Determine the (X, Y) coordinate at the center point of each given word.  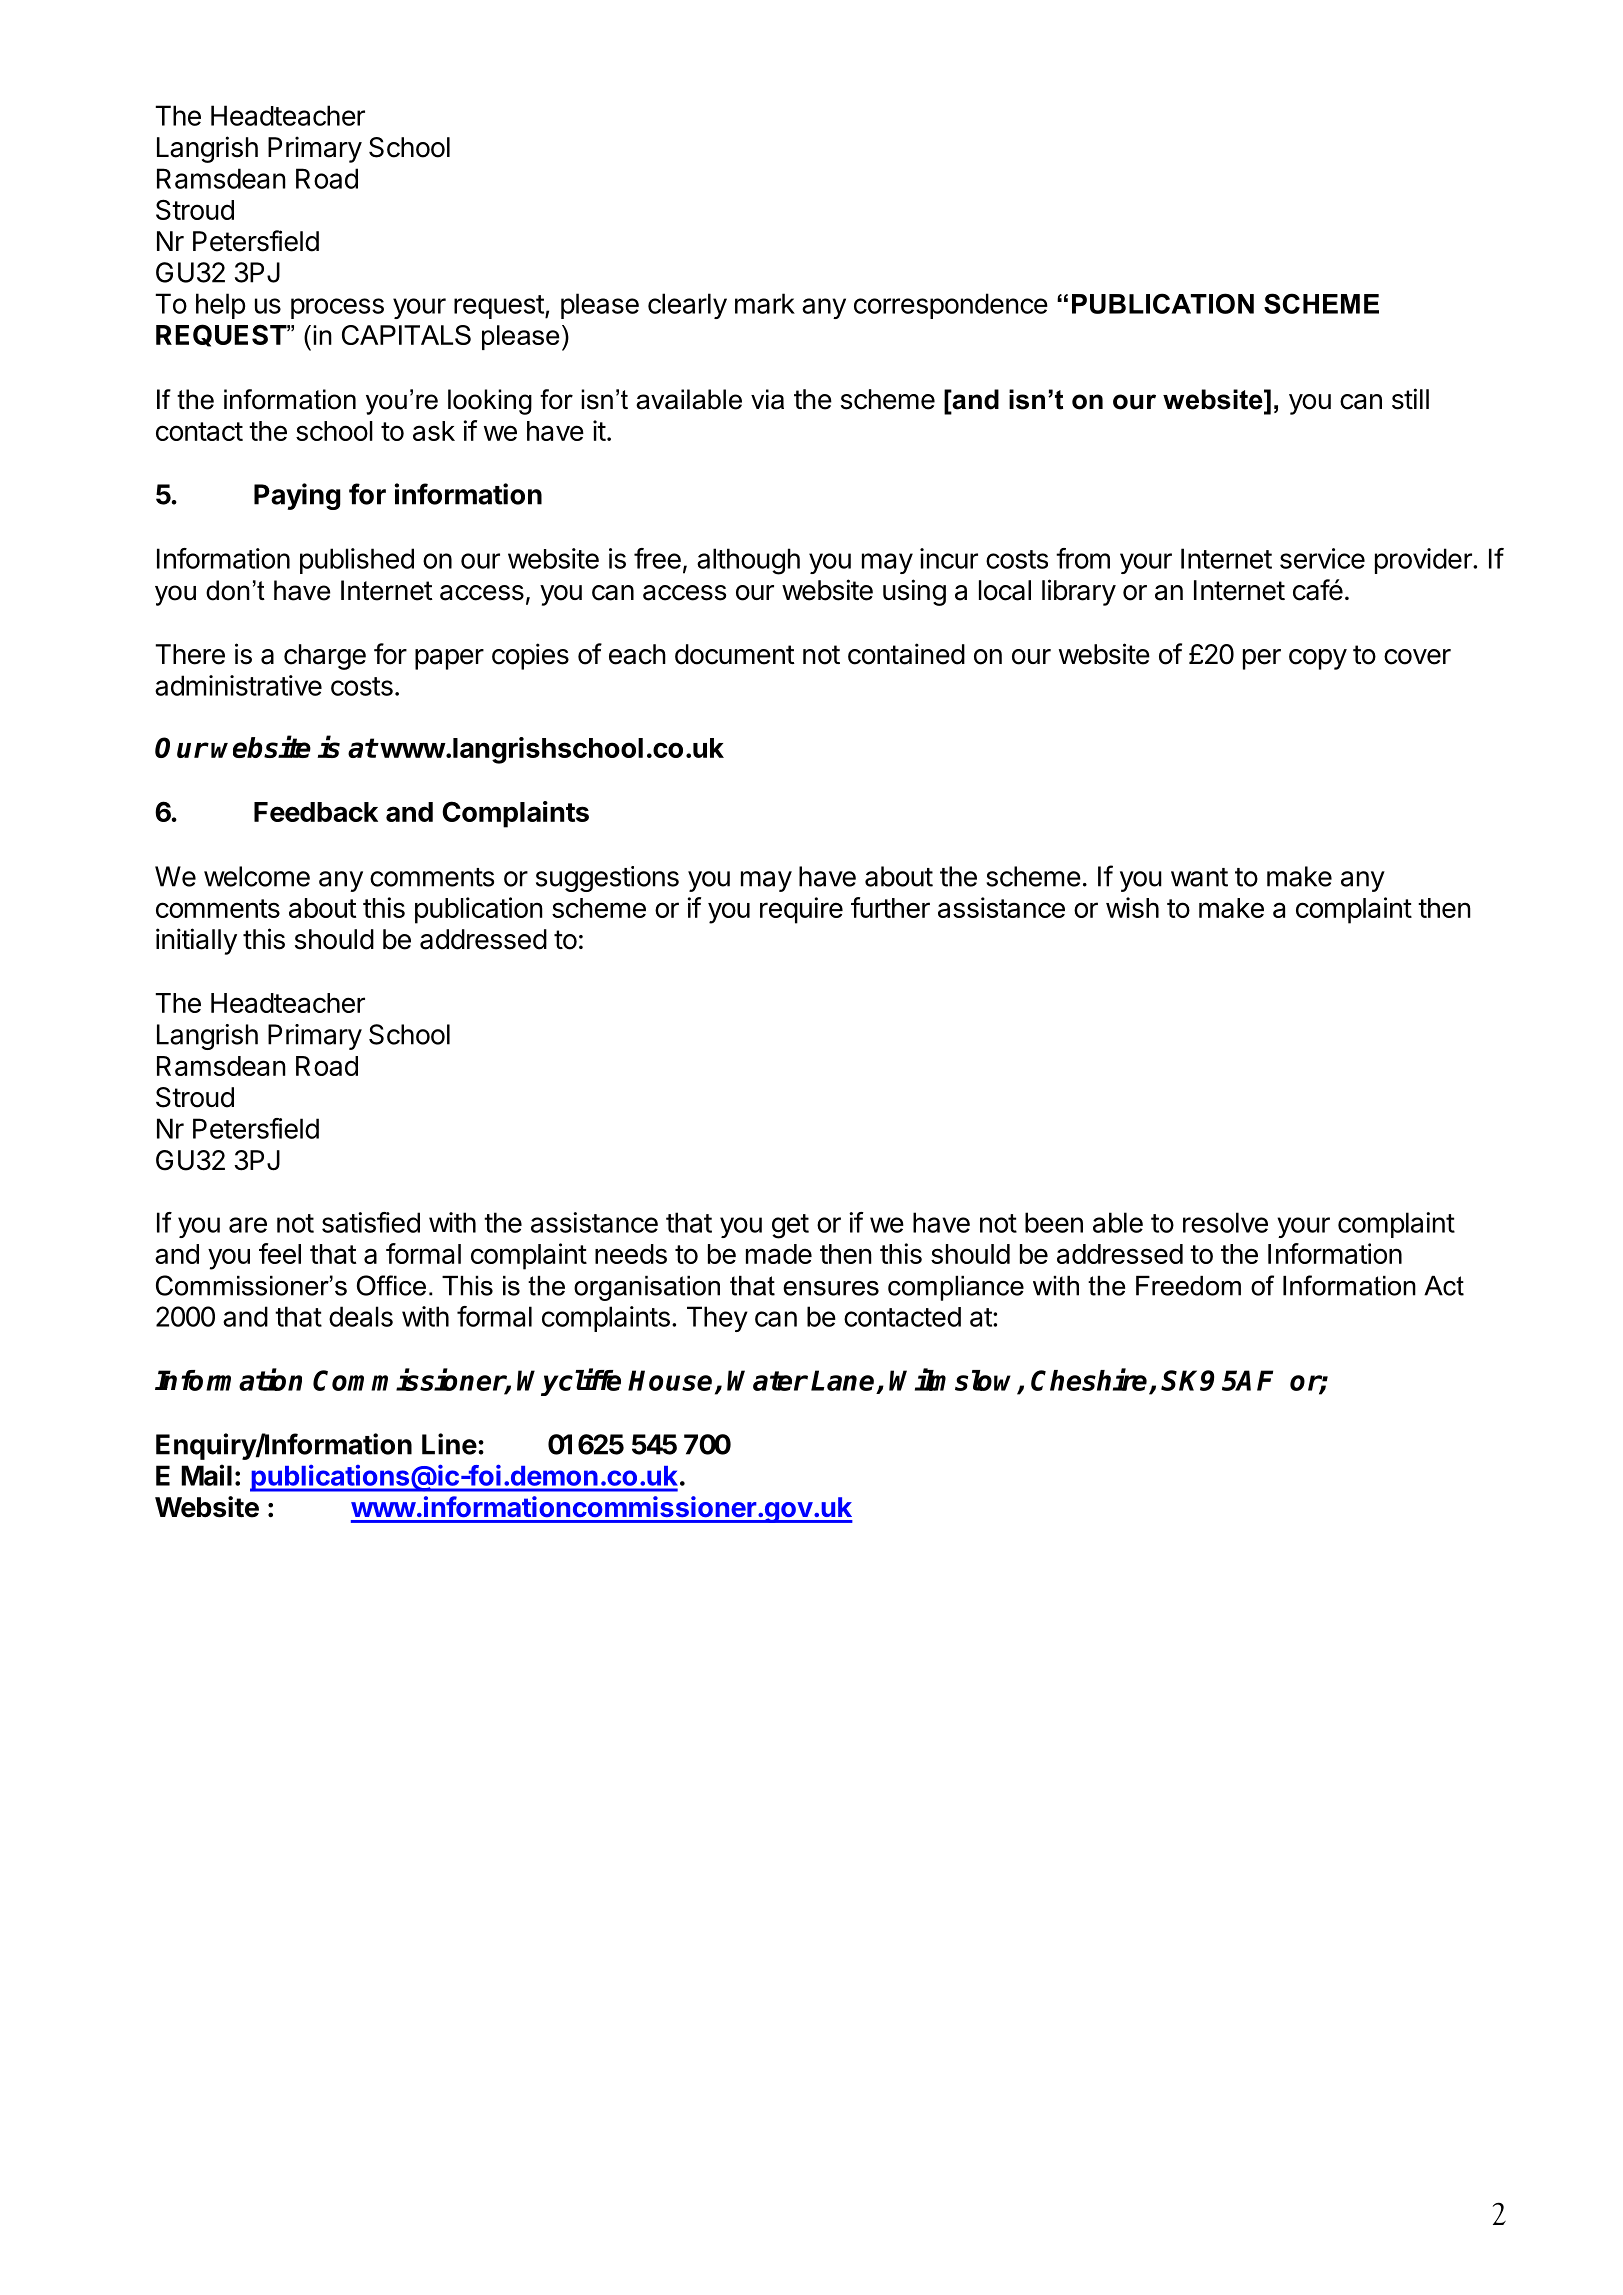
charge (325, 657)
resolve (1225, 1222)
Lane (842, 1380)
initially (196, 941)
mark (765, 303)
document (735, 654)
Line (449, 1444)
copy (1318, 659)
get (790, 1226)
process (337, 308)
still (1410, 399)
